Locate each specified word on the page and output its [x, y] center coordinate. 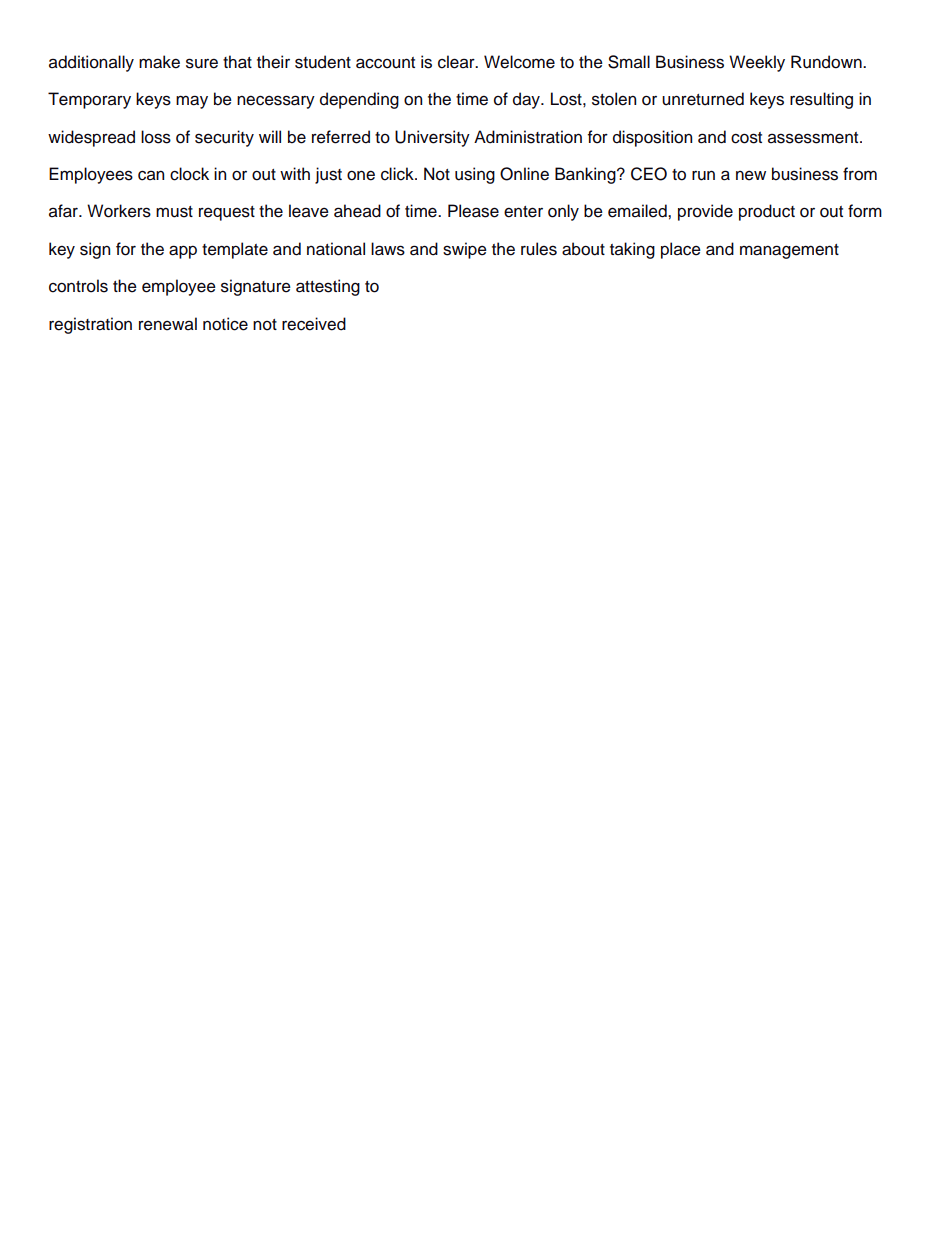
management [789, 251]
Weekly [757, 63]
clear [457, 62]
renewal [168, 324]
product [767, 212]
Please [473, 211]
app [183, 252]
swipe [465, 250]
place [681, 250]
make [159, 62]
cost [746, 138]
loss [156, 137]
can [151, 175]
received [314, 324]
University [432, 138]
